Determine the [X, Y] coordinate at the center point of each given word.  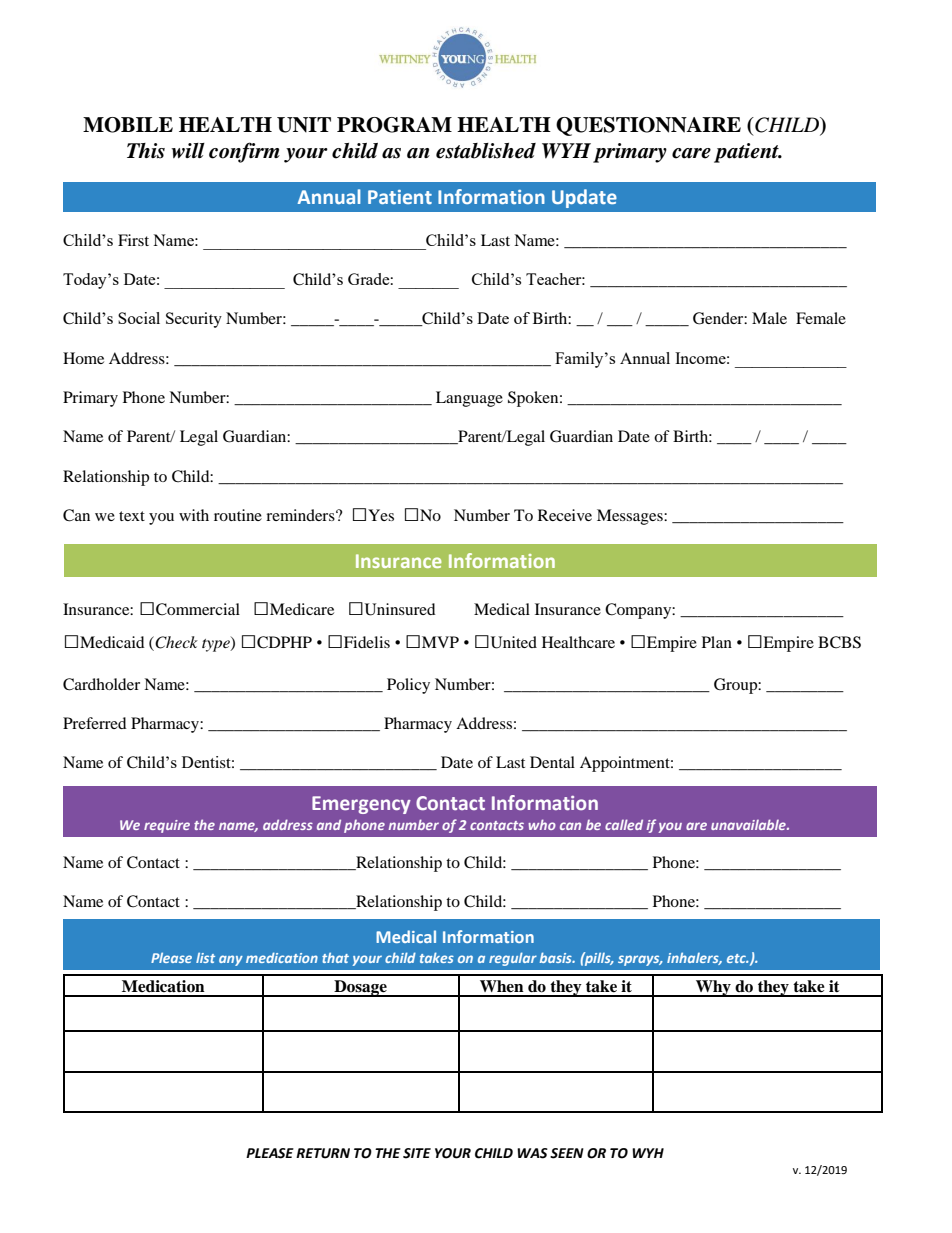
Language [469, 399]
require [167, 826]
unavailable [749, 824]
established [486, 151]
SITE [417, 1153]
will [188, 150]
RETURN [323, 1153]
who [542, 824]
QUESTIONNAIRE [648, 126]
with [194, 515]
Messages [631, 517]
